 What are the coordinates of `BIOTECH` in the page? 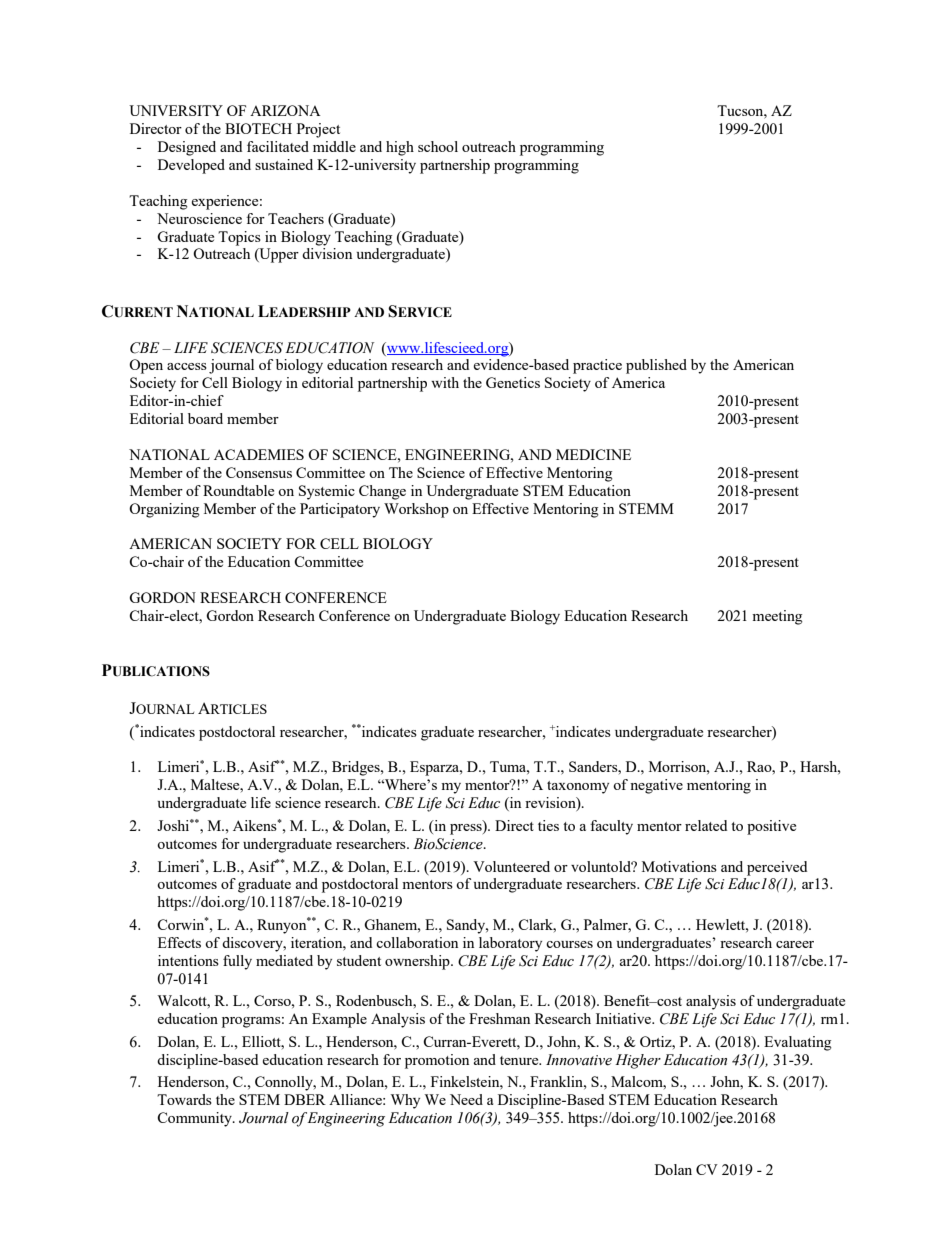 It's located at (258, 128).
